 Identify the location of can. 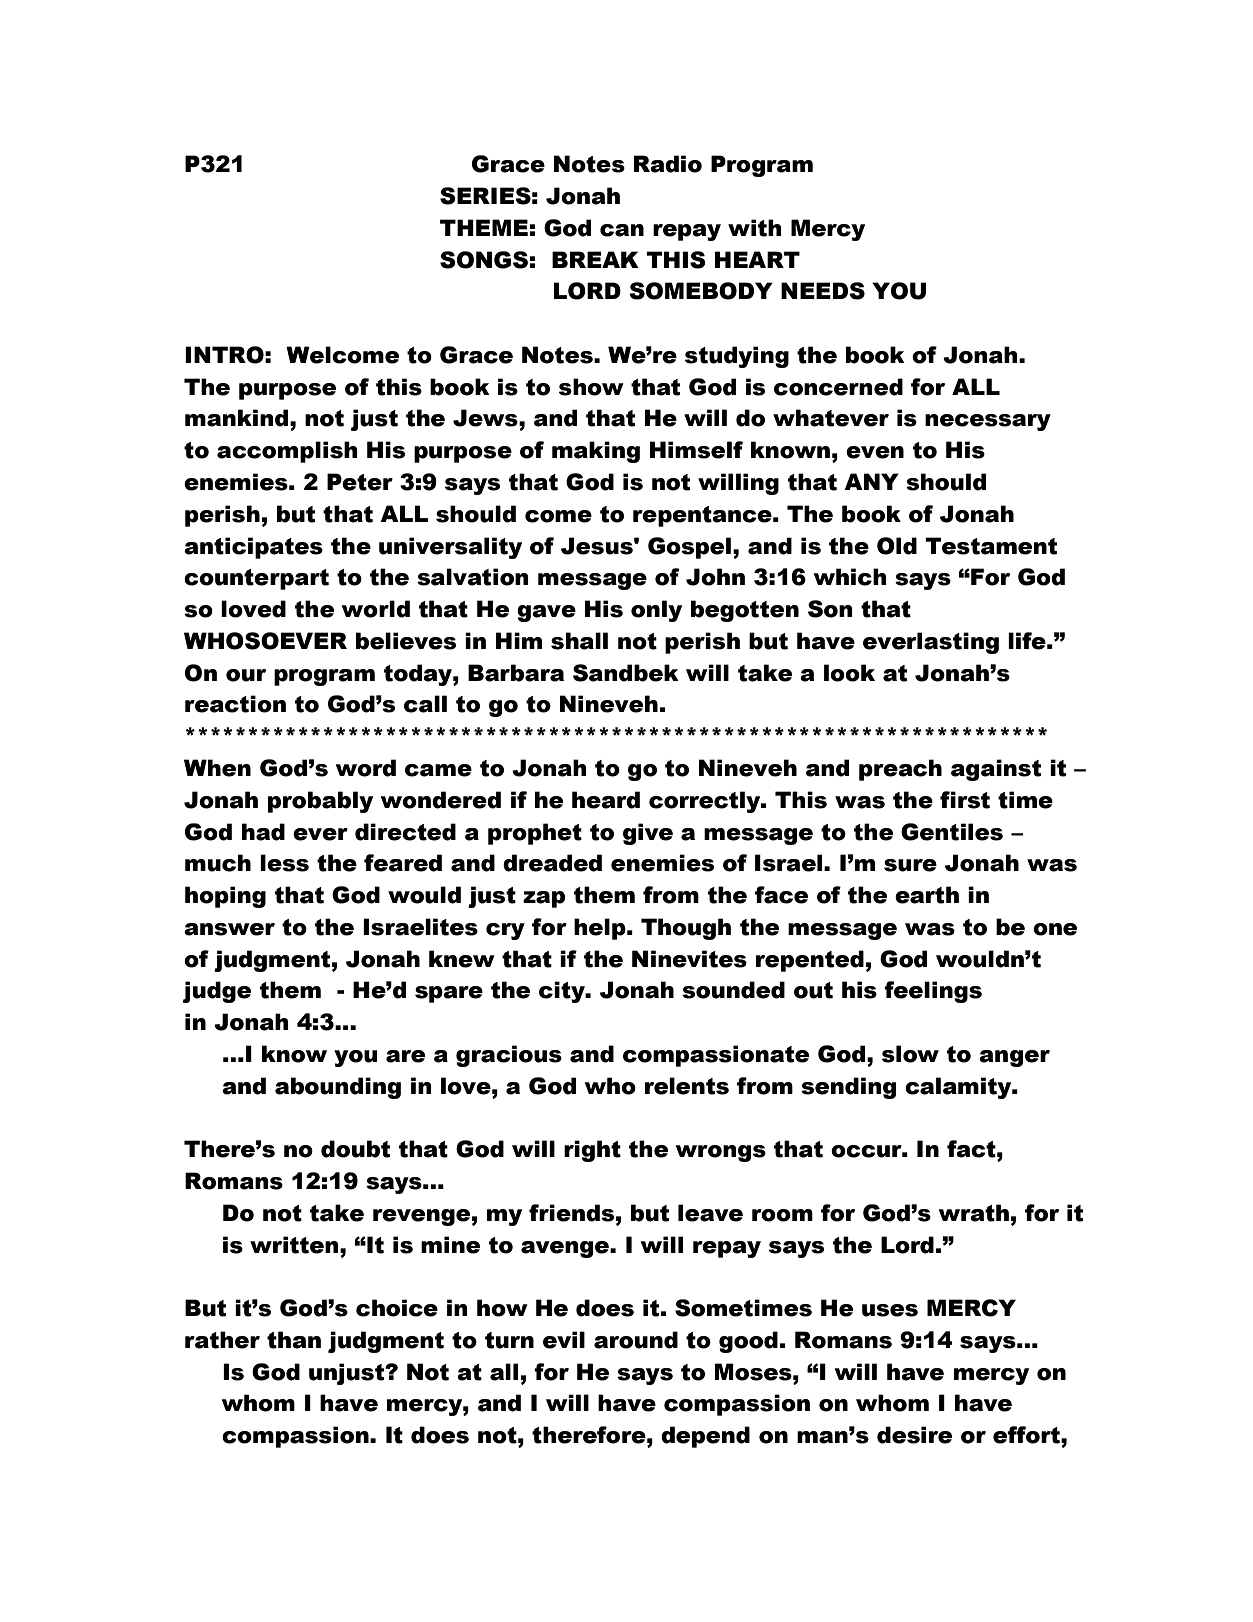
(622, 230).
